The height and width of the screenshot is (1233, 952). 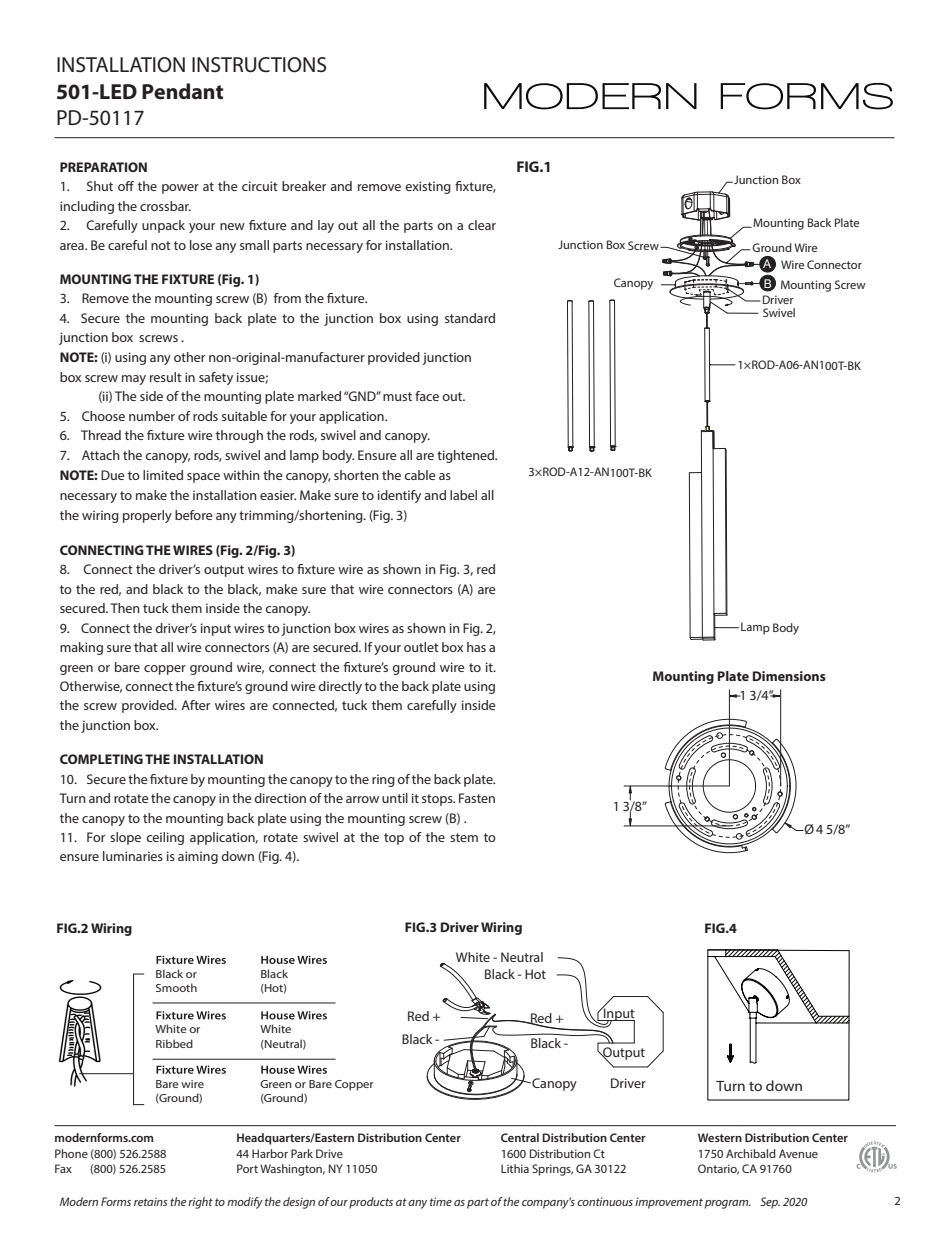 What do you see at coordinates (470, 318) in the screenshot?
I see `standard` at bounding box center [470, 318].
